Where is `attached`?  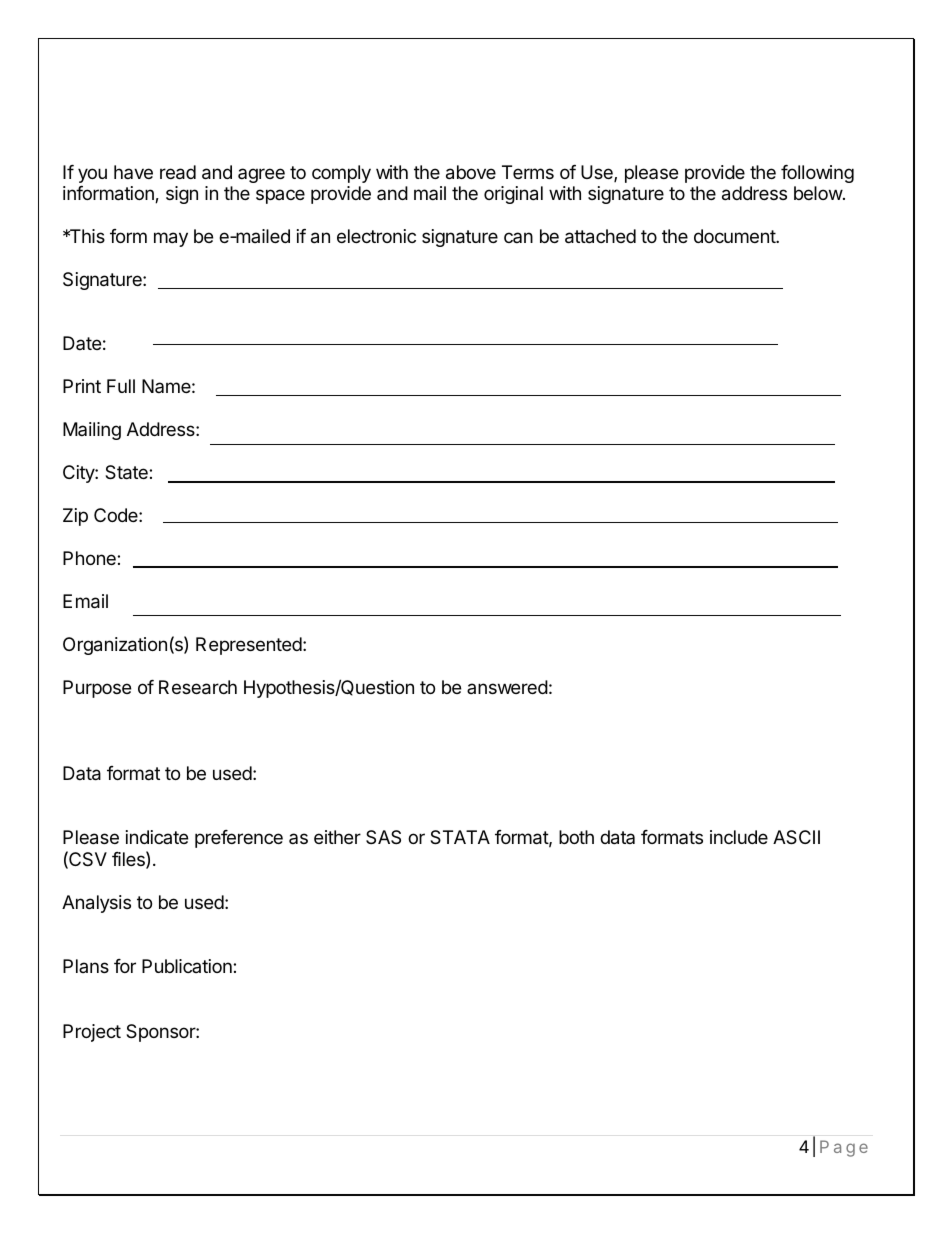 attached is located at coordinates (600, 236).
